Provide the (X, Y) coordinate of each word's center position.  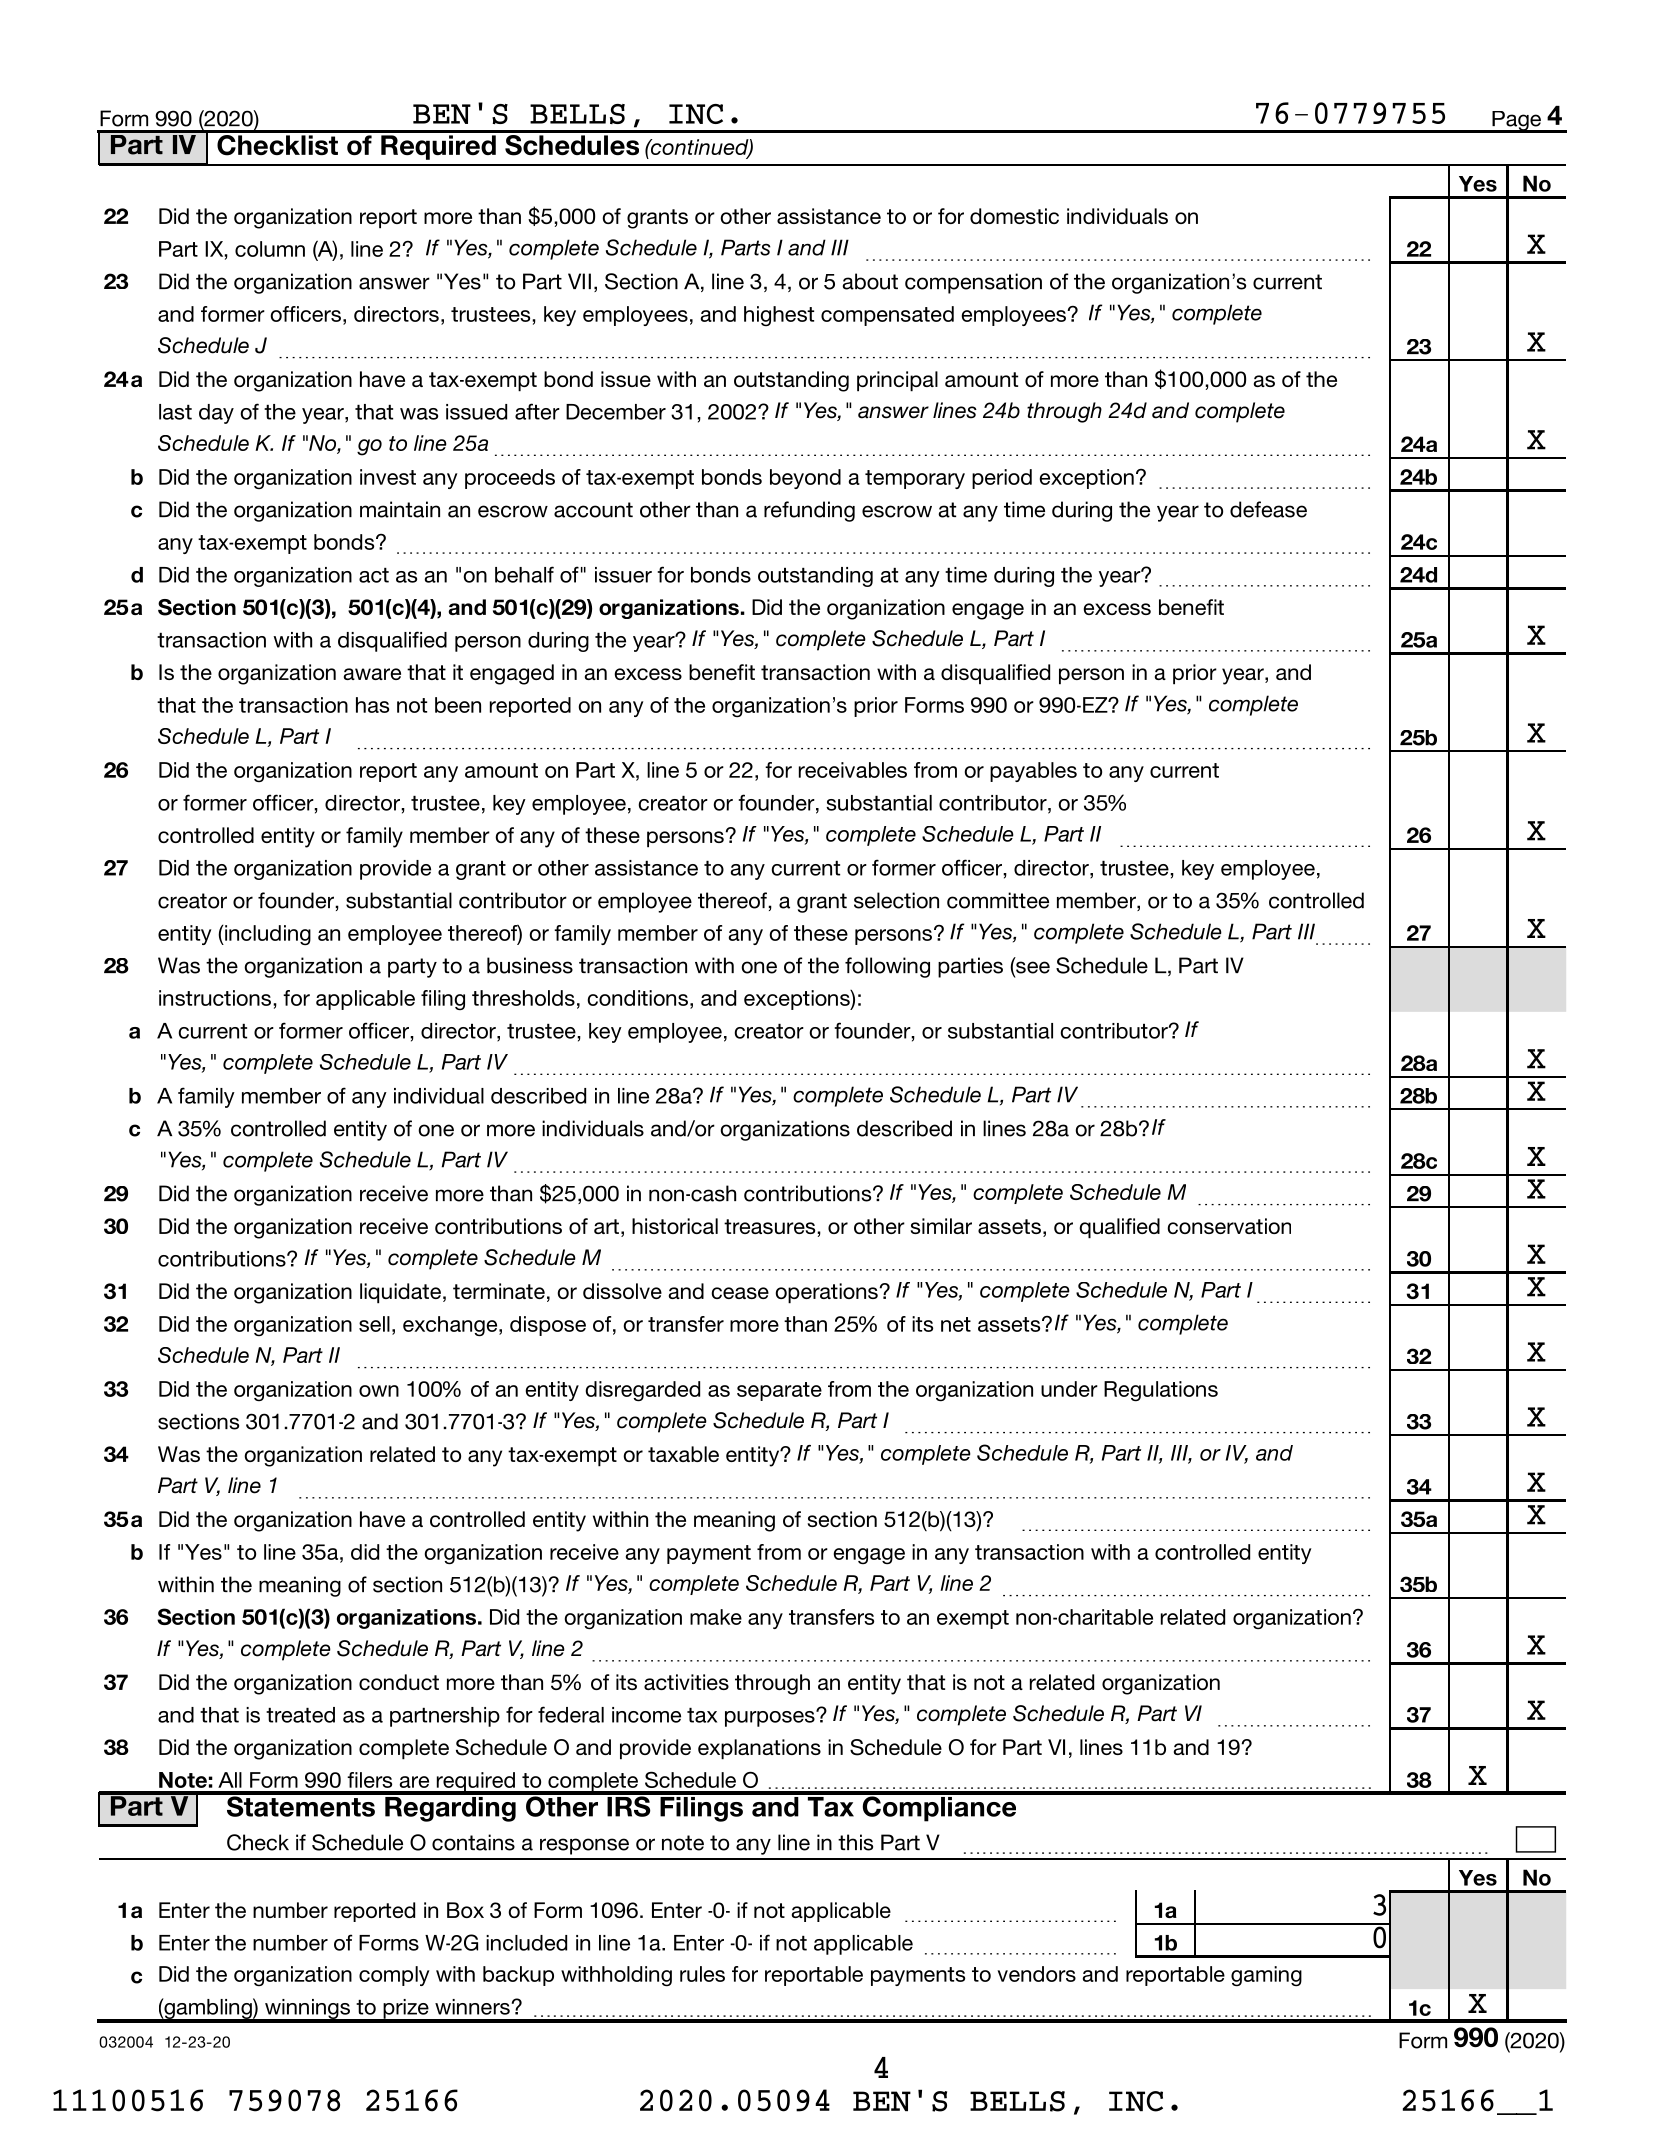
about (870, 281)
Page (1517, 122)
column (270, 249)
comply (394, 1976)
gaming (1266, 1976)
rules (702, 1974)
